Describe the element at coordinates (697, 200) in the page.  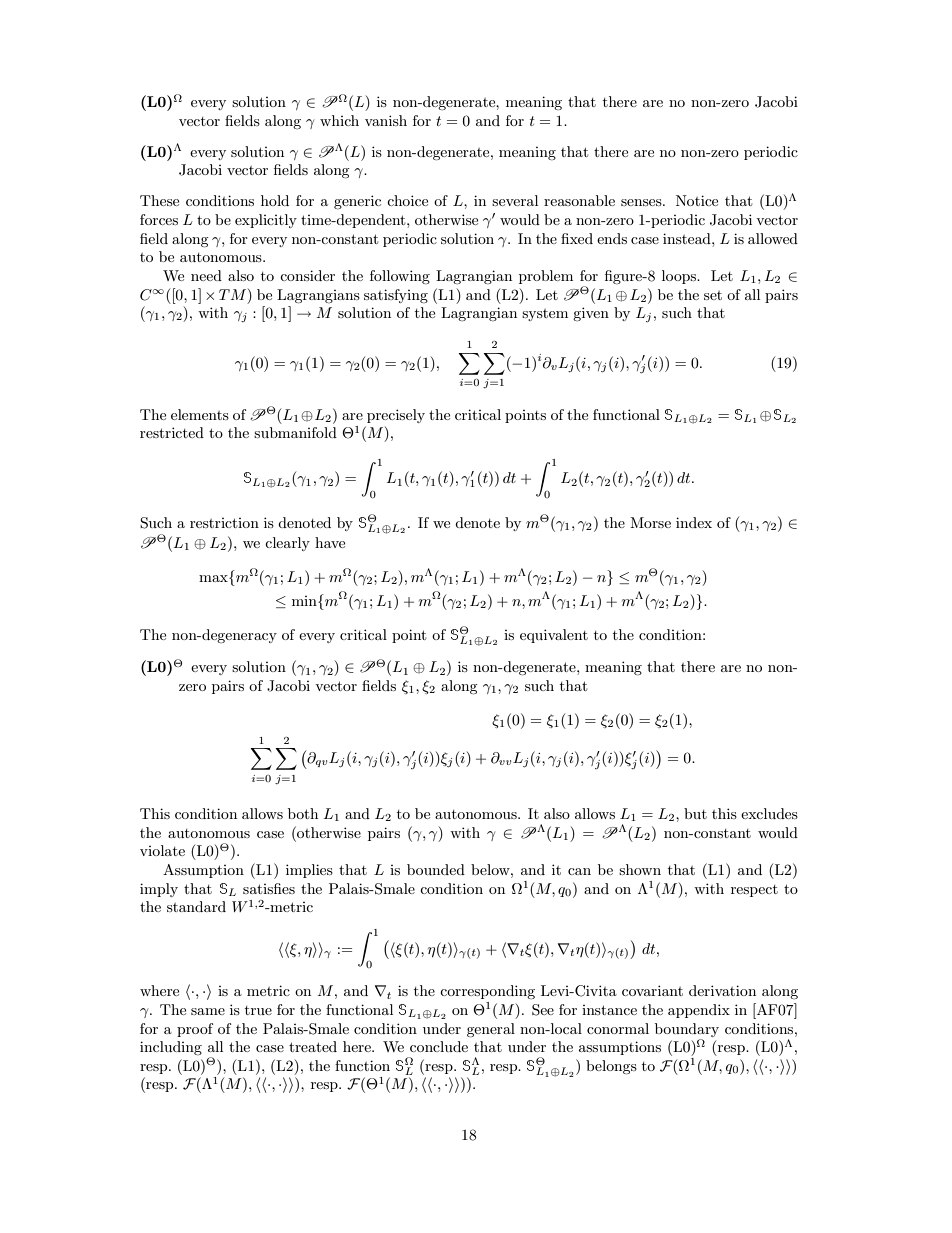
I see `Notice` at that location.
